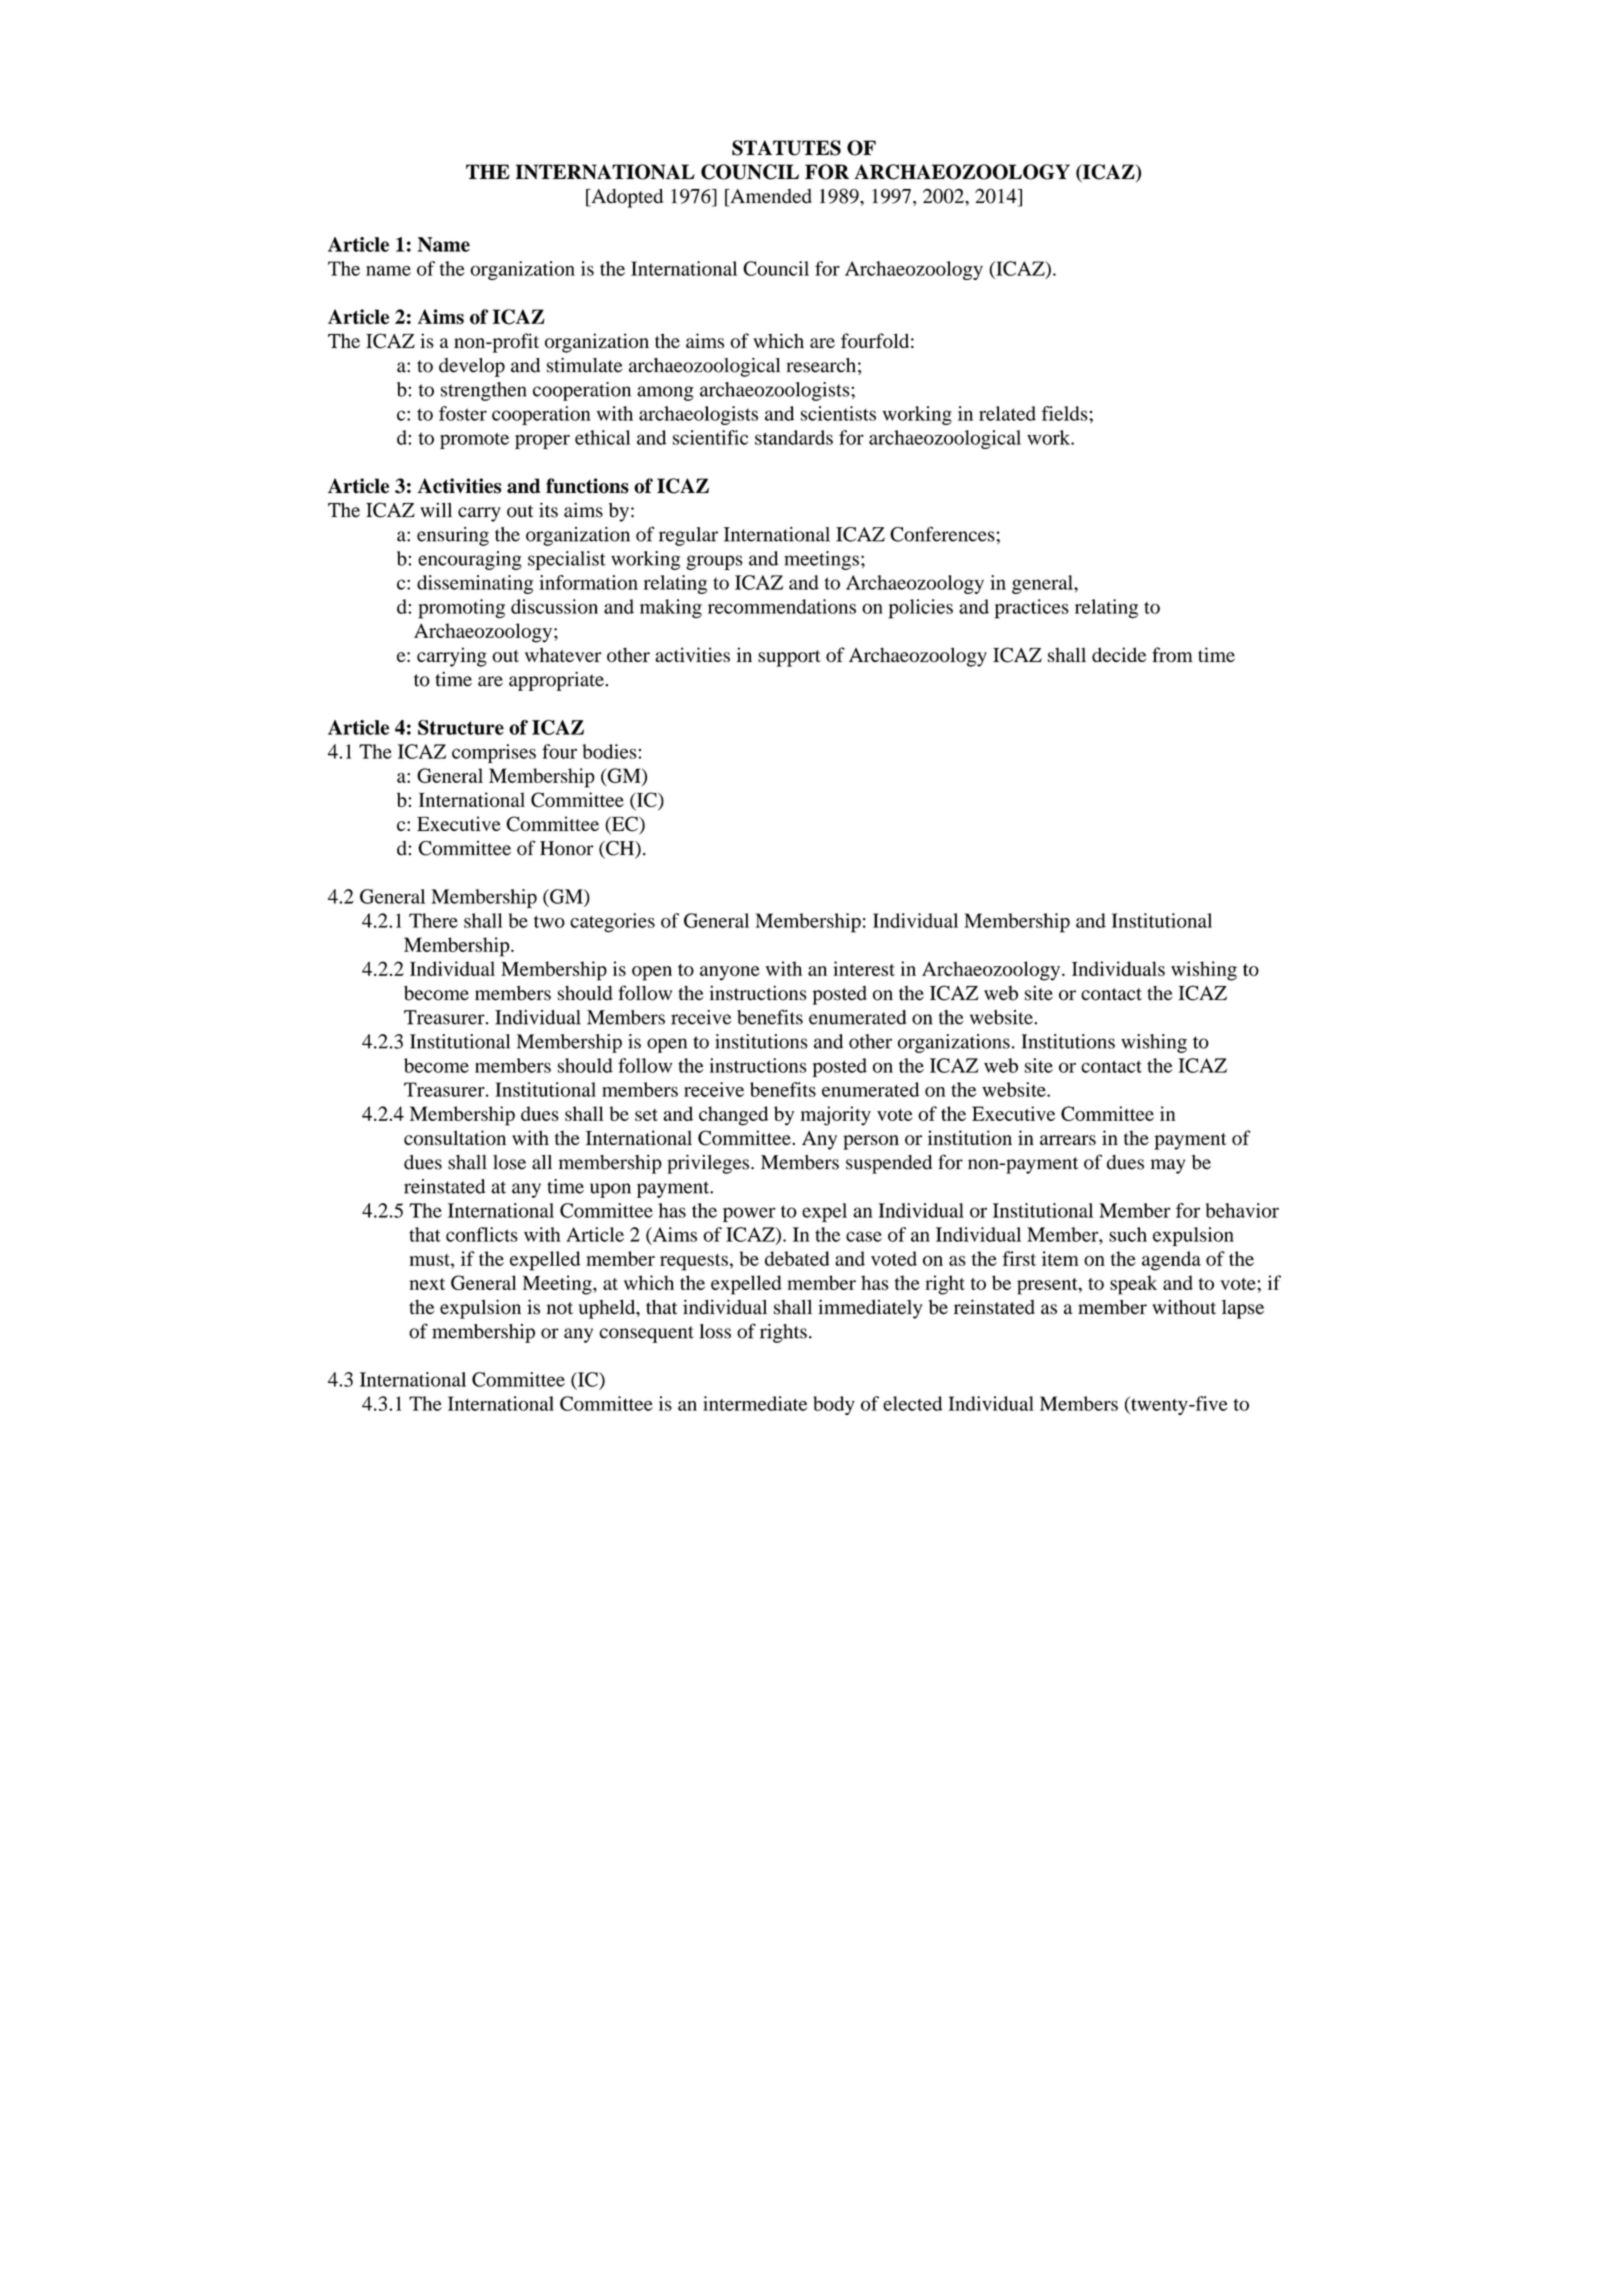 This document has height=2274, width=1608. I want to click on body, so click(834, 1405).
